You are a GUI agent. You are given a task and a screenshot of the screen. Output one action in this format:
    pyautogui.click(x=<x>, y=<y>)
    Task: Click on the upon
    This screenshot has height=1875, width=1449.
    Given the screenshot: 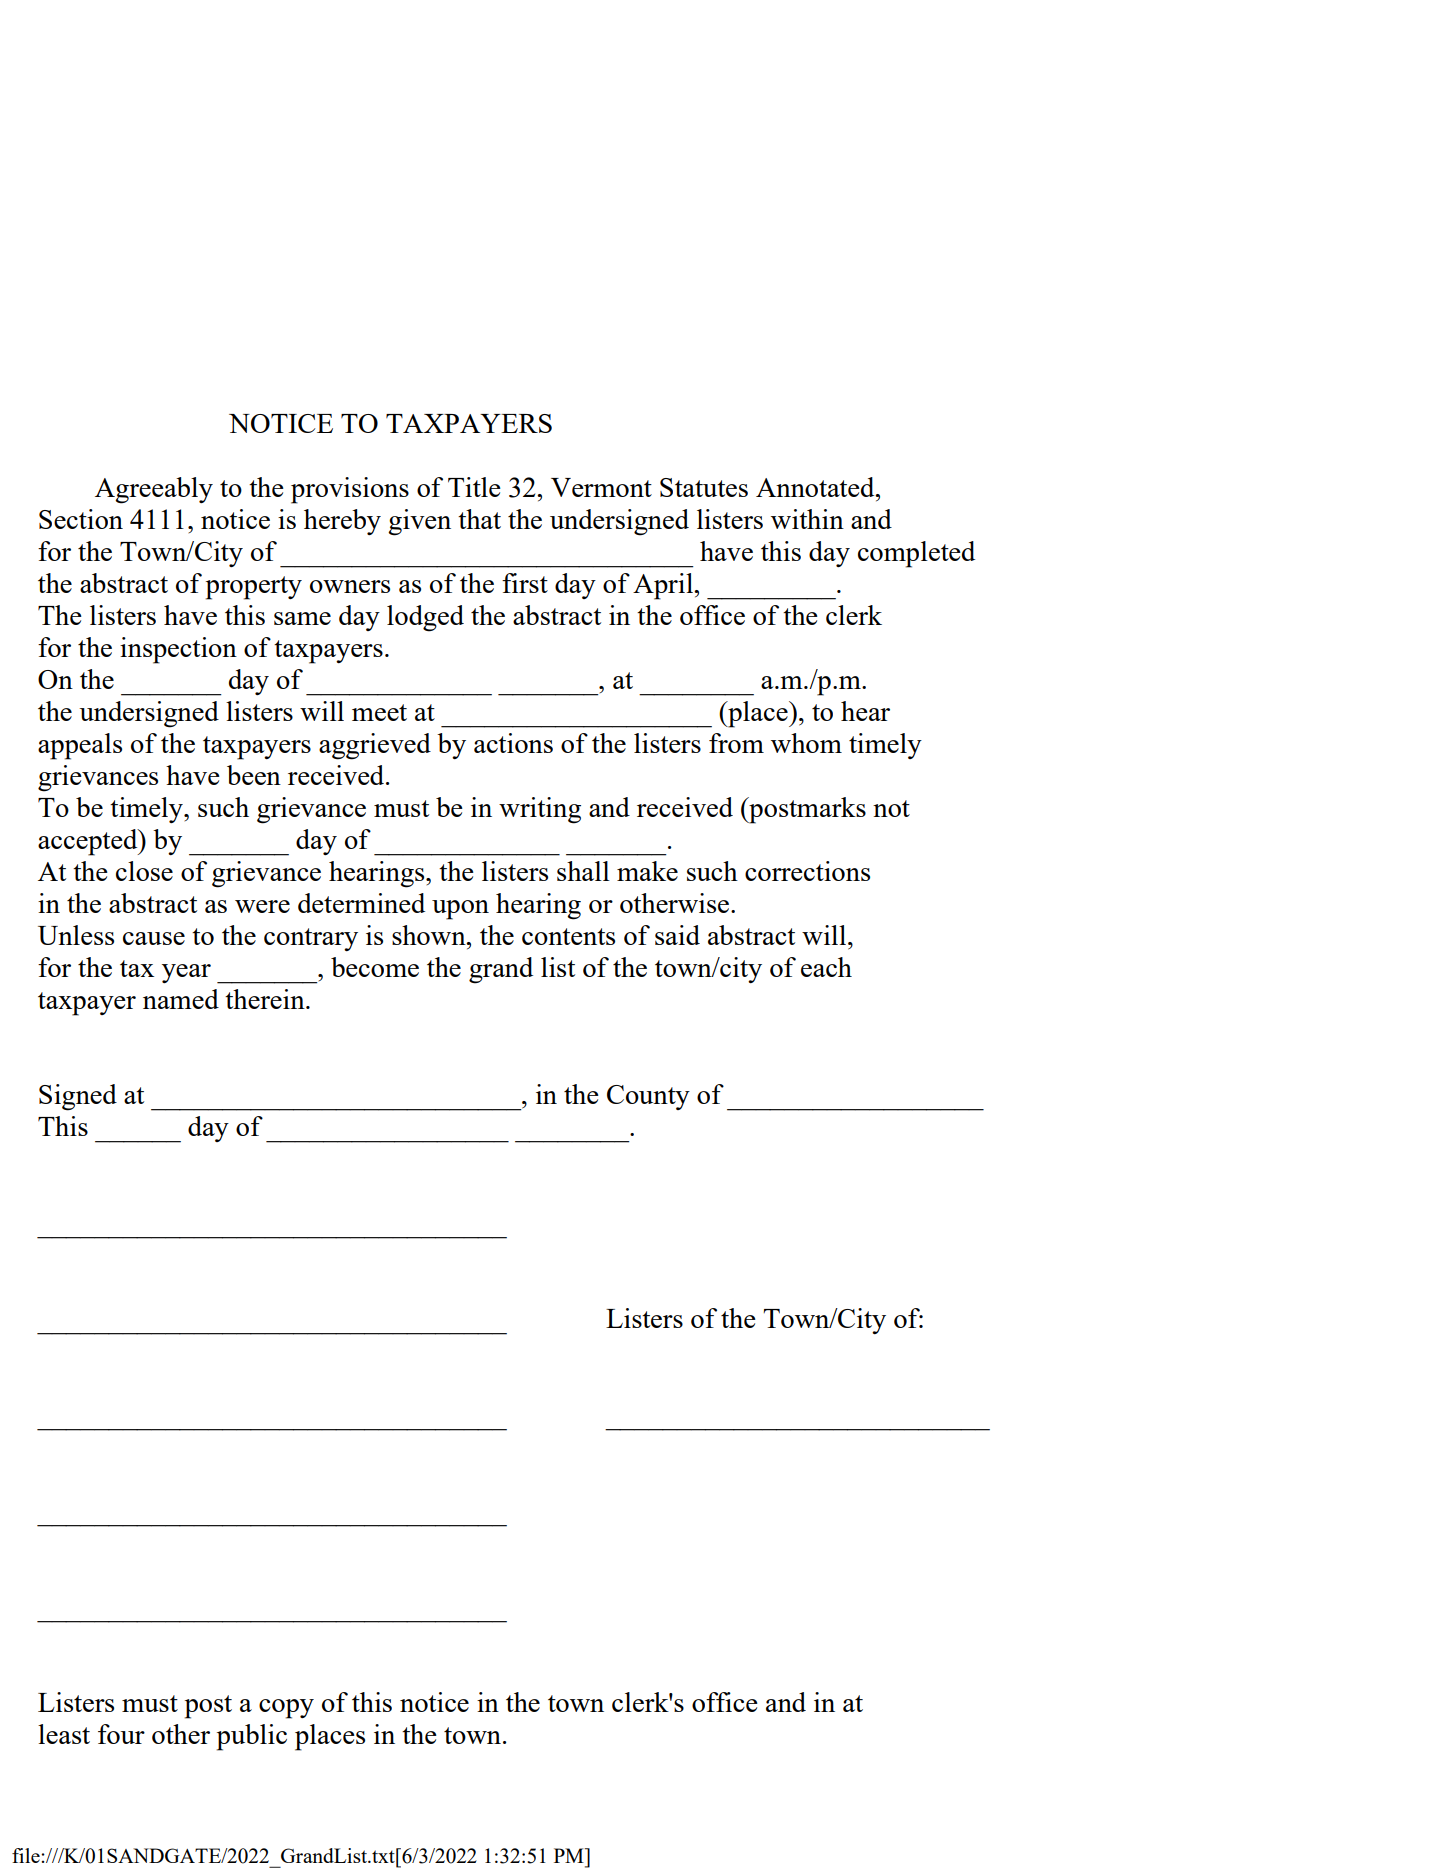 What is the action you would take?
    pyautogui.click(x=460, y=910)
